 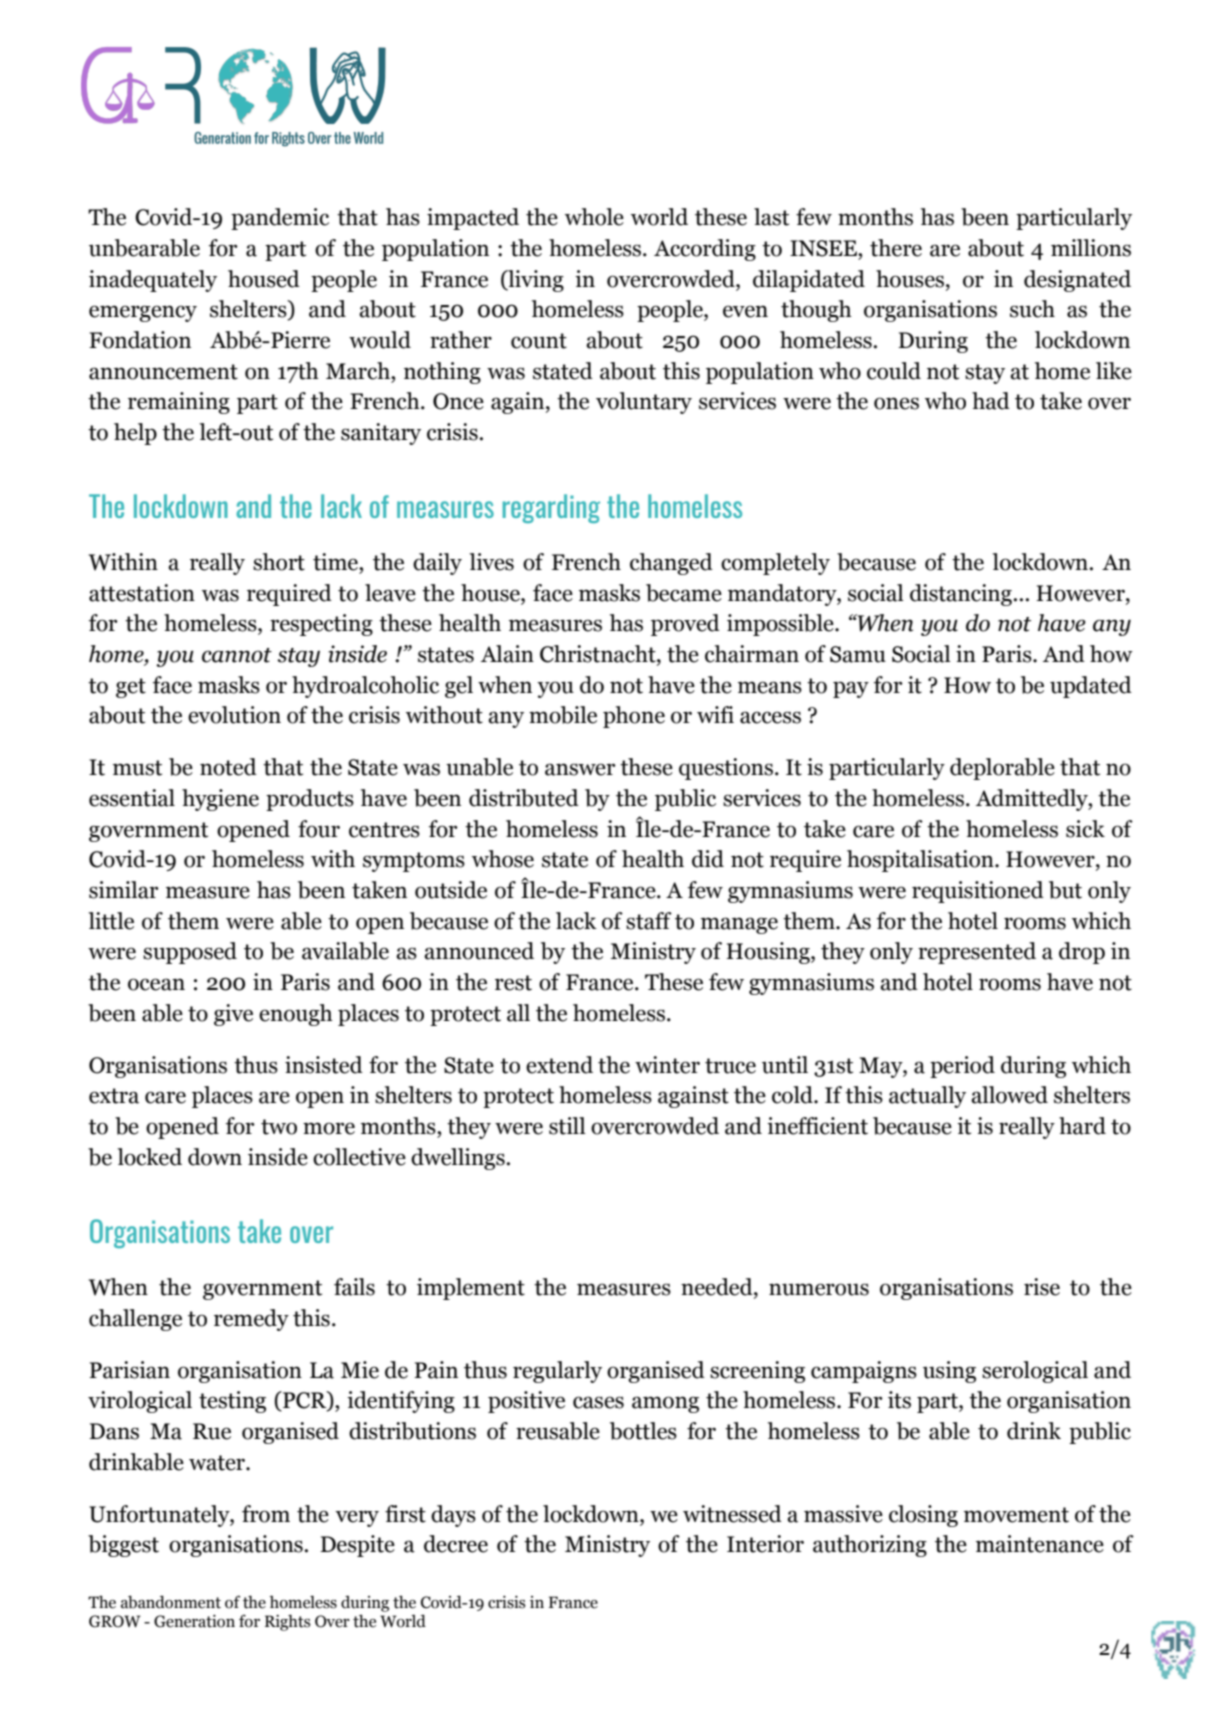 What do you see at coordinates (1032, 309) in the screenshot?
I see `such` at bounding box center [1032, 309].
